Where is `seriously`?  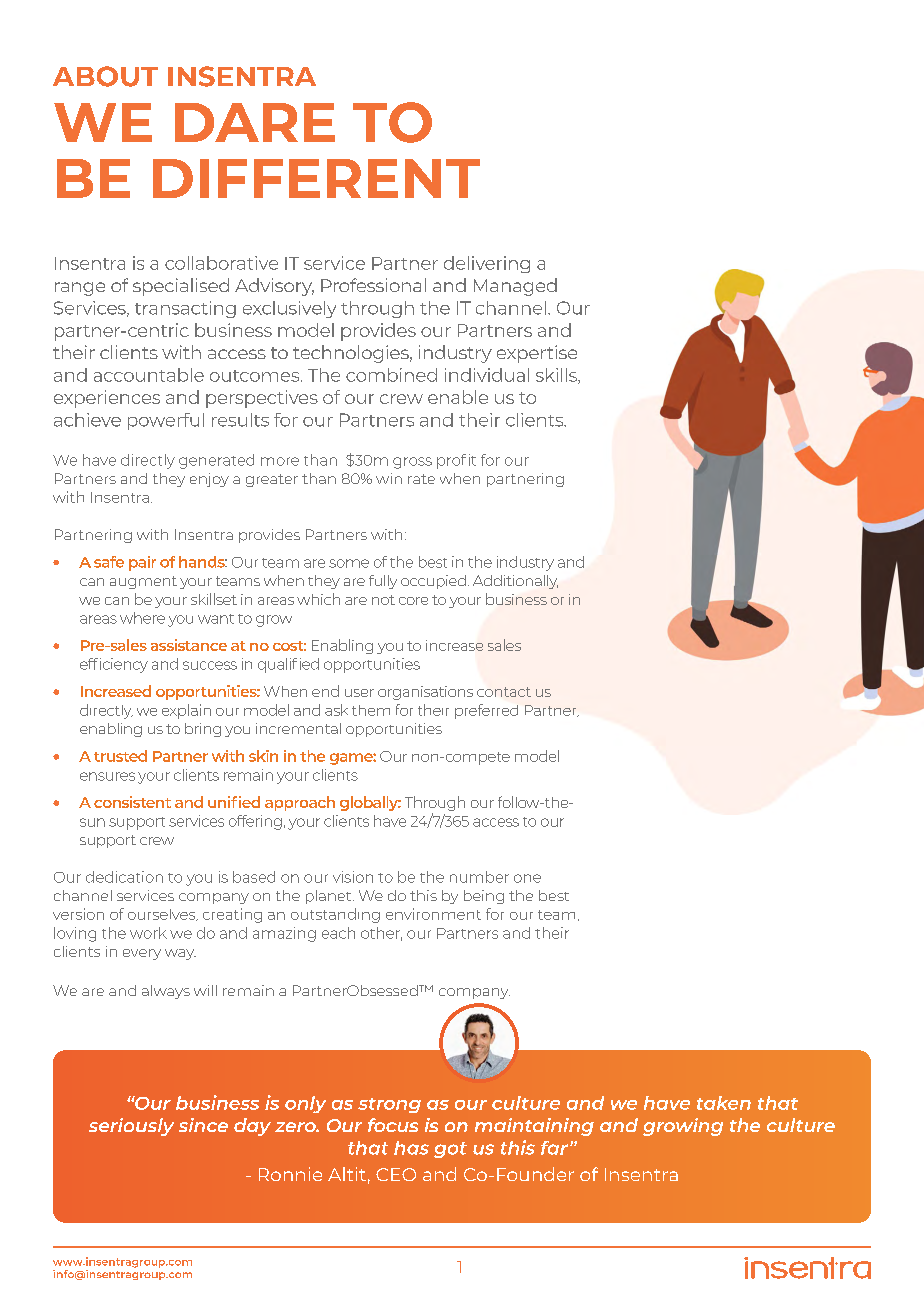 seriously is located at coordinates (131, 1127).
